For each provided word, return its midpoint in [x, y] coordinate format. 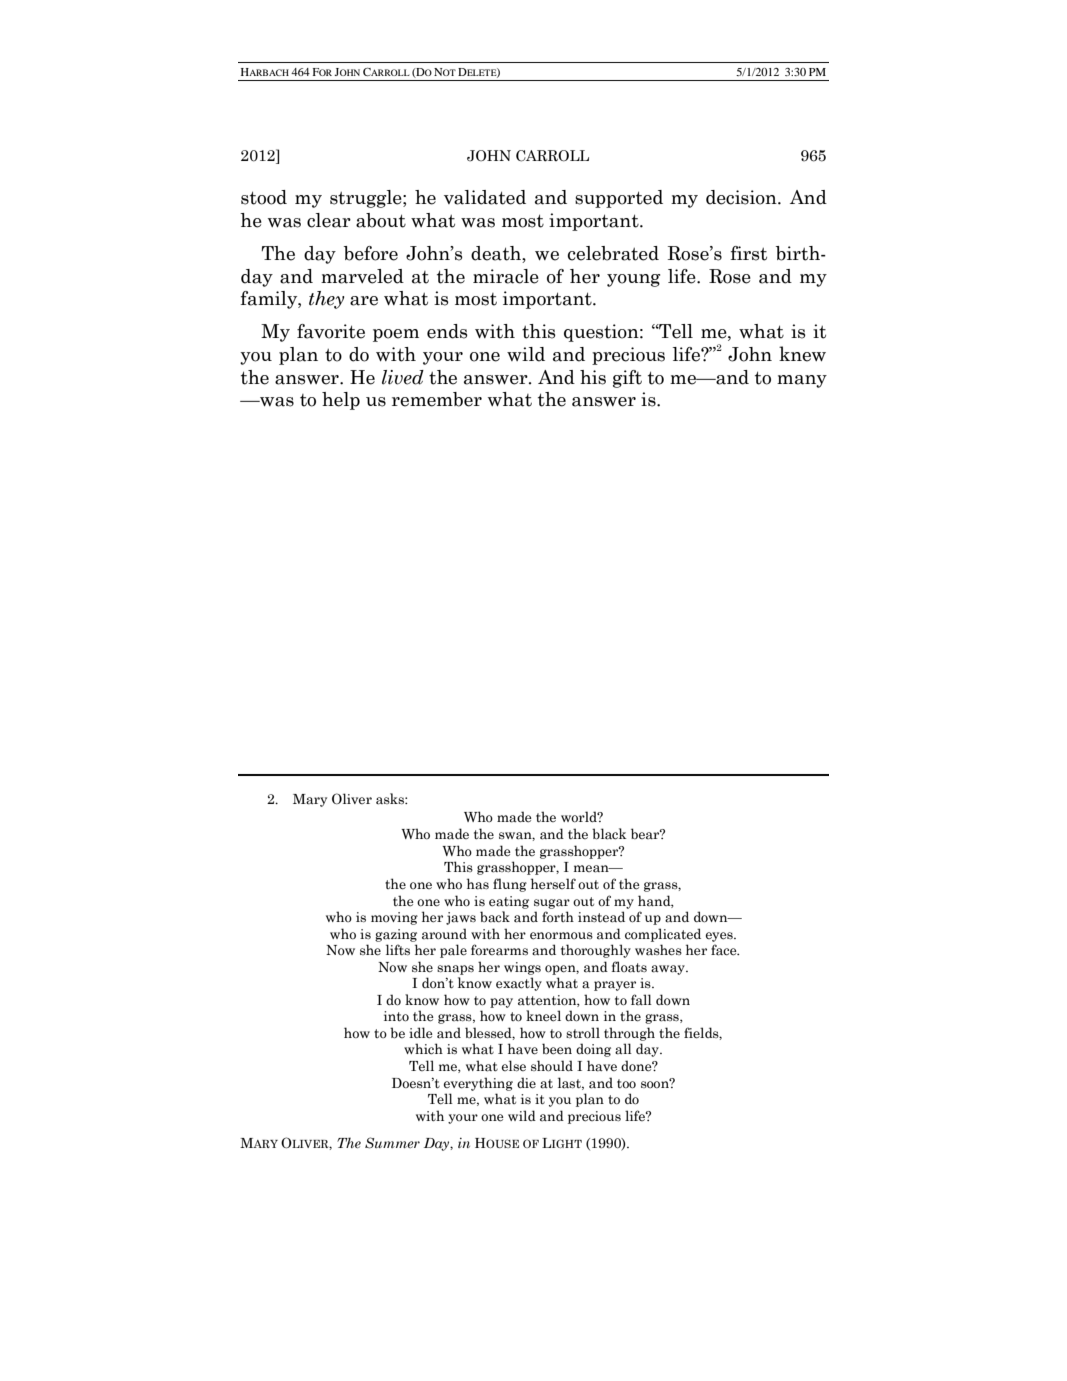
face [725, 950]
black [609, 834]
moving [394, 918]
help [341, 401]
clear [329, 220]
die [526, 1083]
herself [553, 884]
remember [437, 399]
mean [592, 869]
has [478, 884]
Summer [392, 1143]
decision [742, 197]
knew [802, 354]
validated [485, 197]
